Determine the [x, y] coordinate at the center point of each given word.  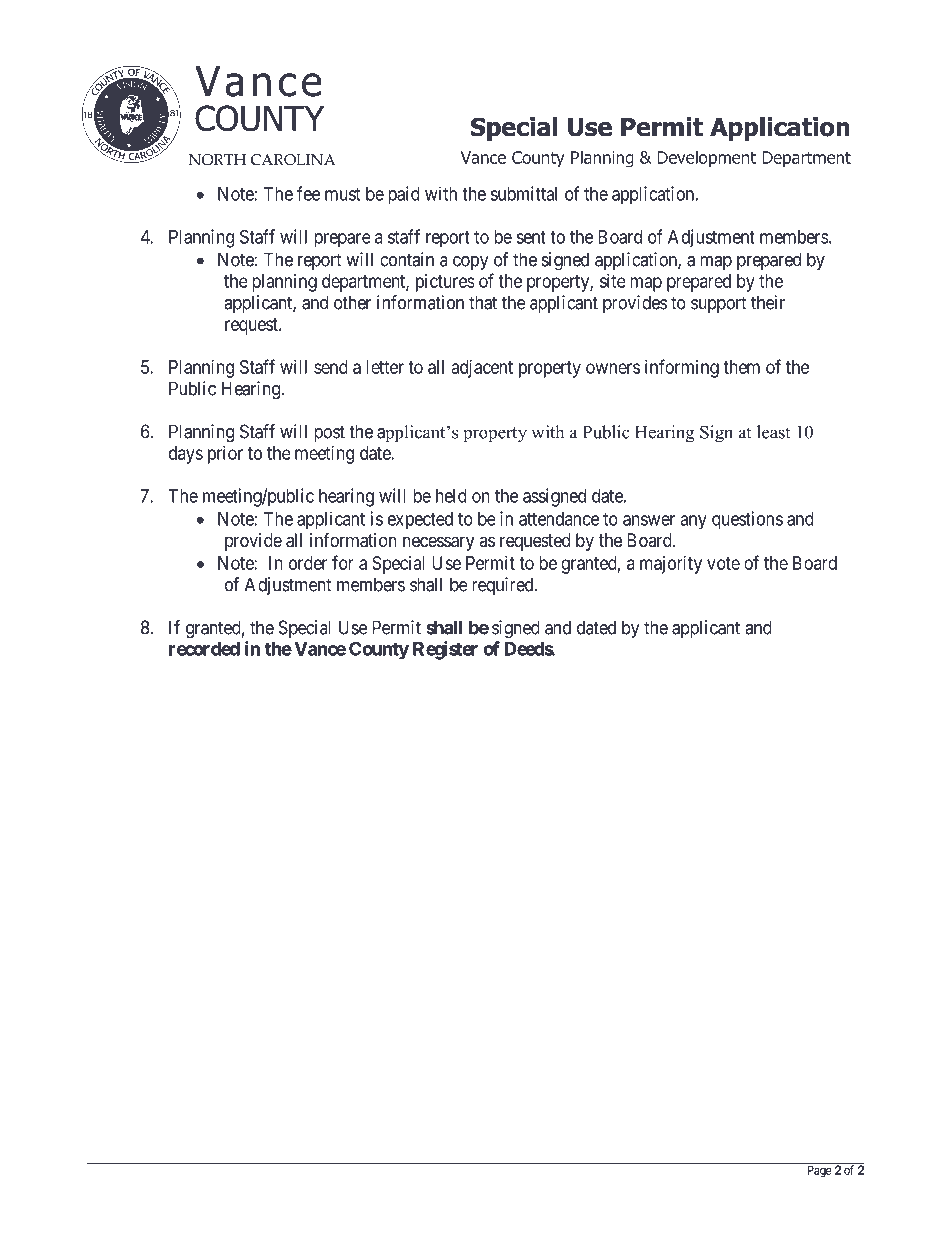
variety [308, 1153]
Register [445, 650]
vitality [209, 1153]
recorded [204, 649]
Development [707, 158]
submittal [523, 193]
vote [723, 563]
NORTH [217, 160]
